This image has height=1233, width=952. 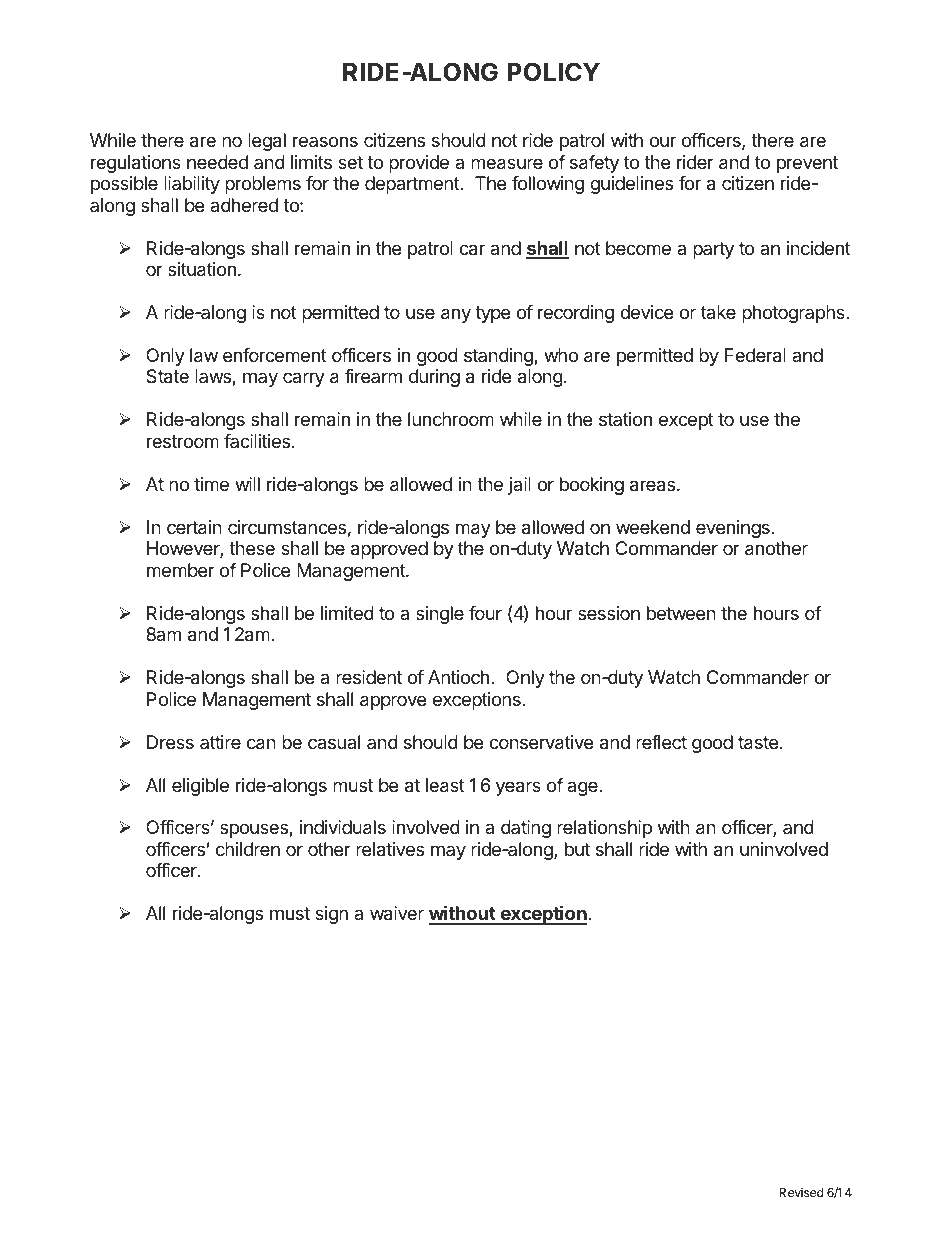 I want to click on four, so click(x=485, y=613).
